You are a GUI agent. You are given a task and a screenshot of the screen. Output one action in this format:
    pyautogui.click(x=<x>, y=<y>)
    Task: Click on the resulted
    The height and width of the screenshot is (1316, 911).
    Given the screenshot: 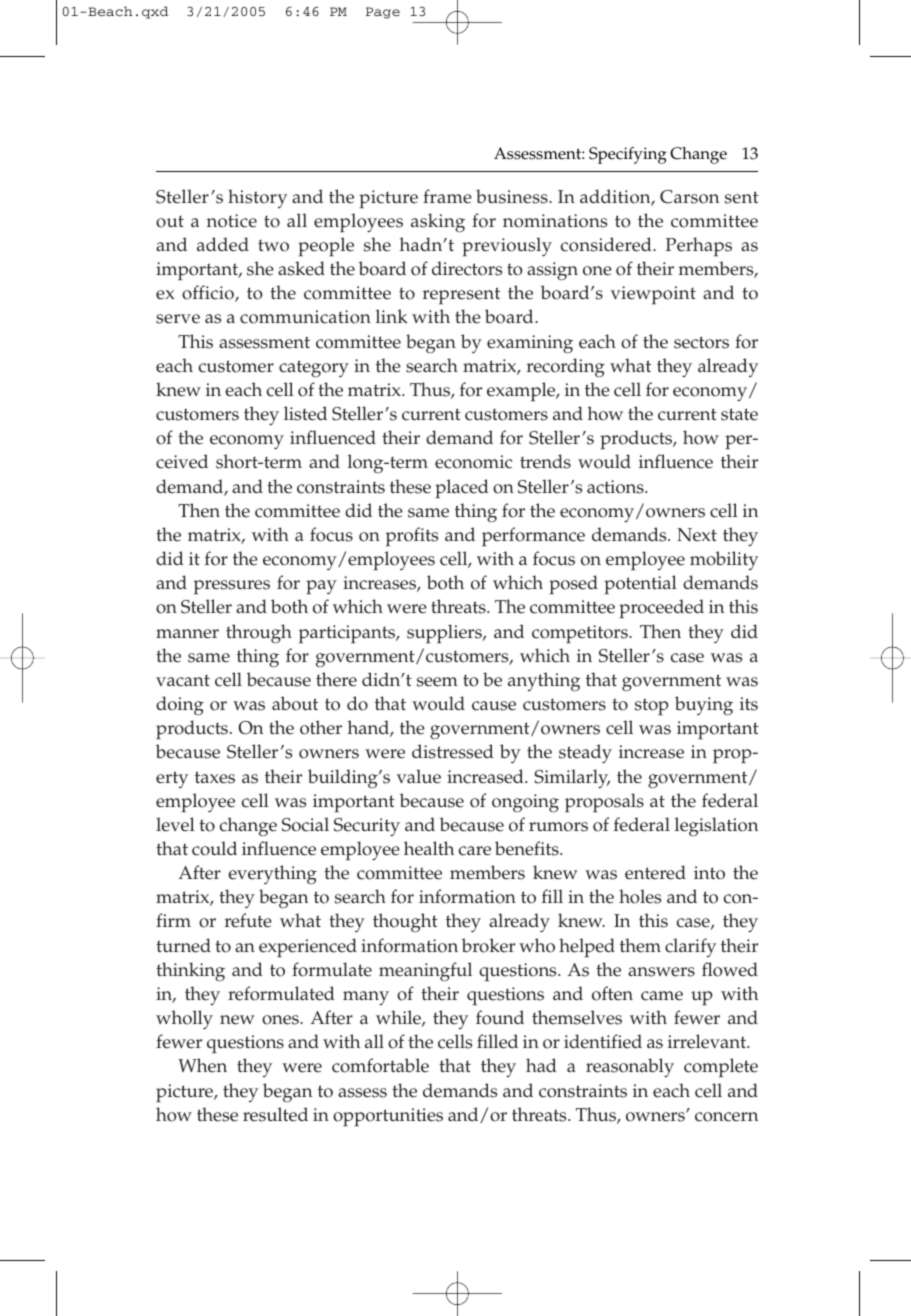 What is the action you would take?
    pyautogui.click(x=275, y=1114)
